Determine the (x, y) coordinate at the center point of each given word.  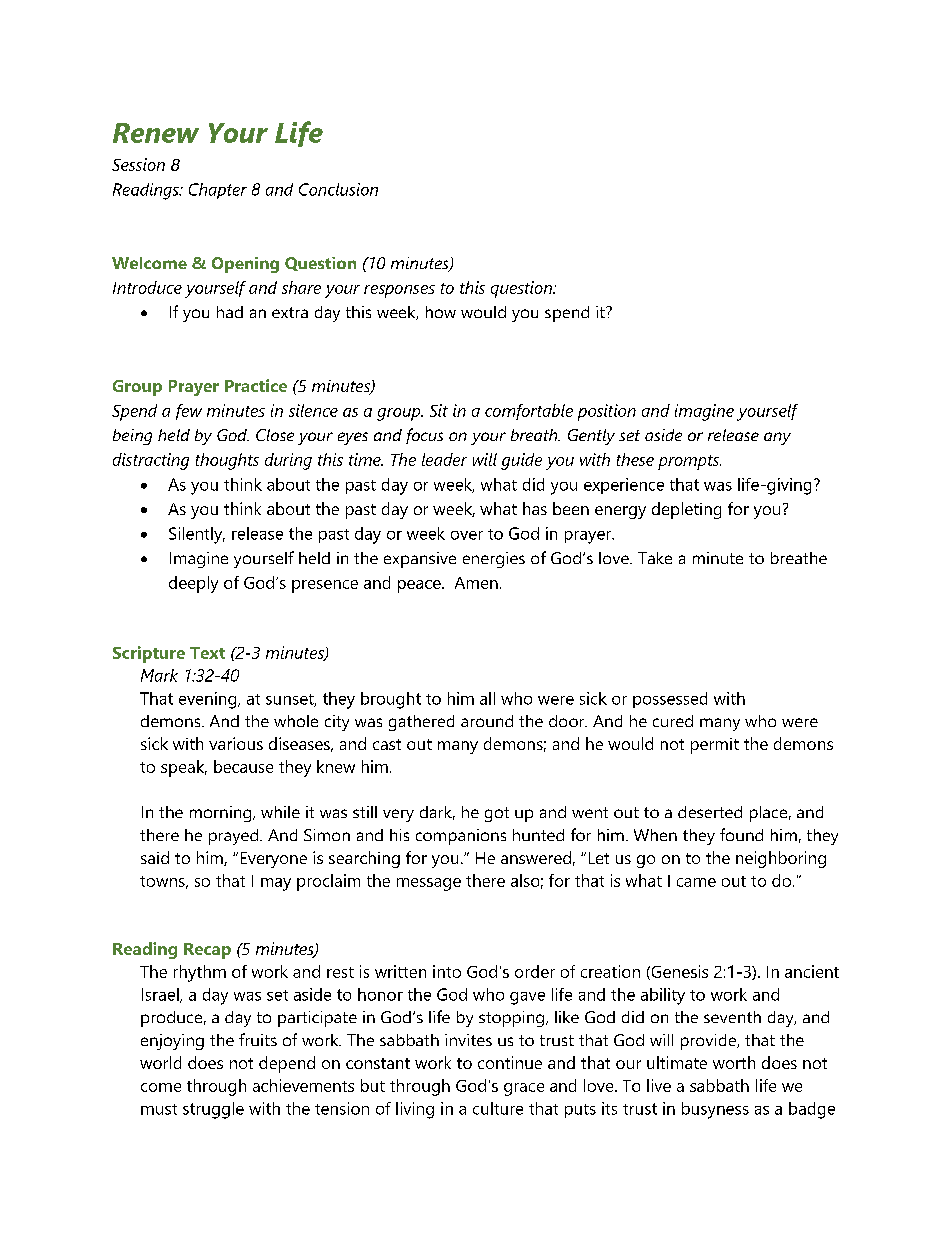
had (230, 312)
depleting (686, 510)
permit (715, 746)
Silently (197, 535)
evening (209, 700)
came (696, 882)
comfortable (529, 412)
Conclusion (338, 189)
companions (461, 837)
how (441, 312)
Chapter (218, 191)
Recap (207, 951)
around (487, 721)
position (607, 412)
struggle (213, 1110)
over (467, 535)
